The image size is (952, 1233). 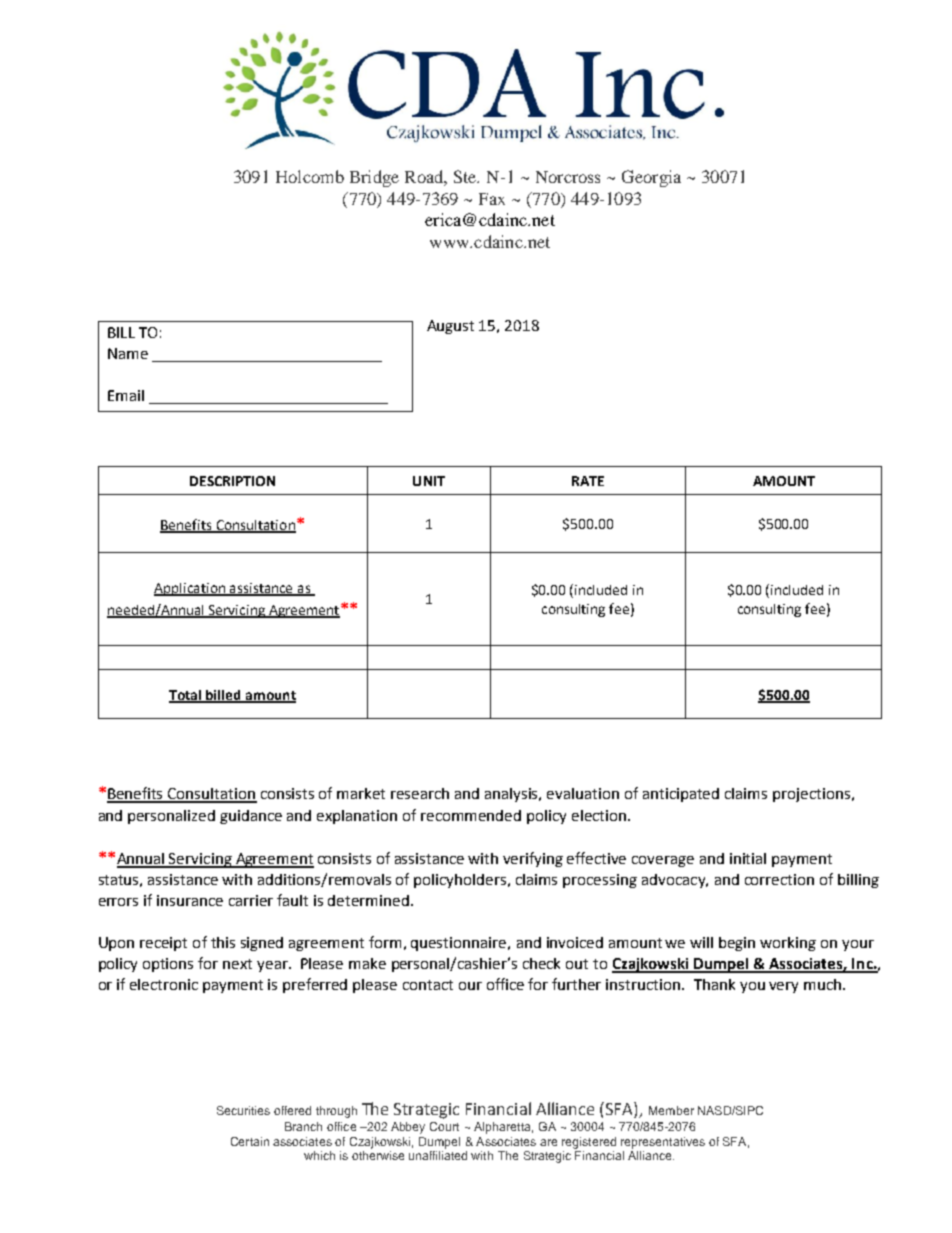 What do you see at coordinates (243, 1110) in the document?
I see `Securities` at bounding box center [243, 1110].
